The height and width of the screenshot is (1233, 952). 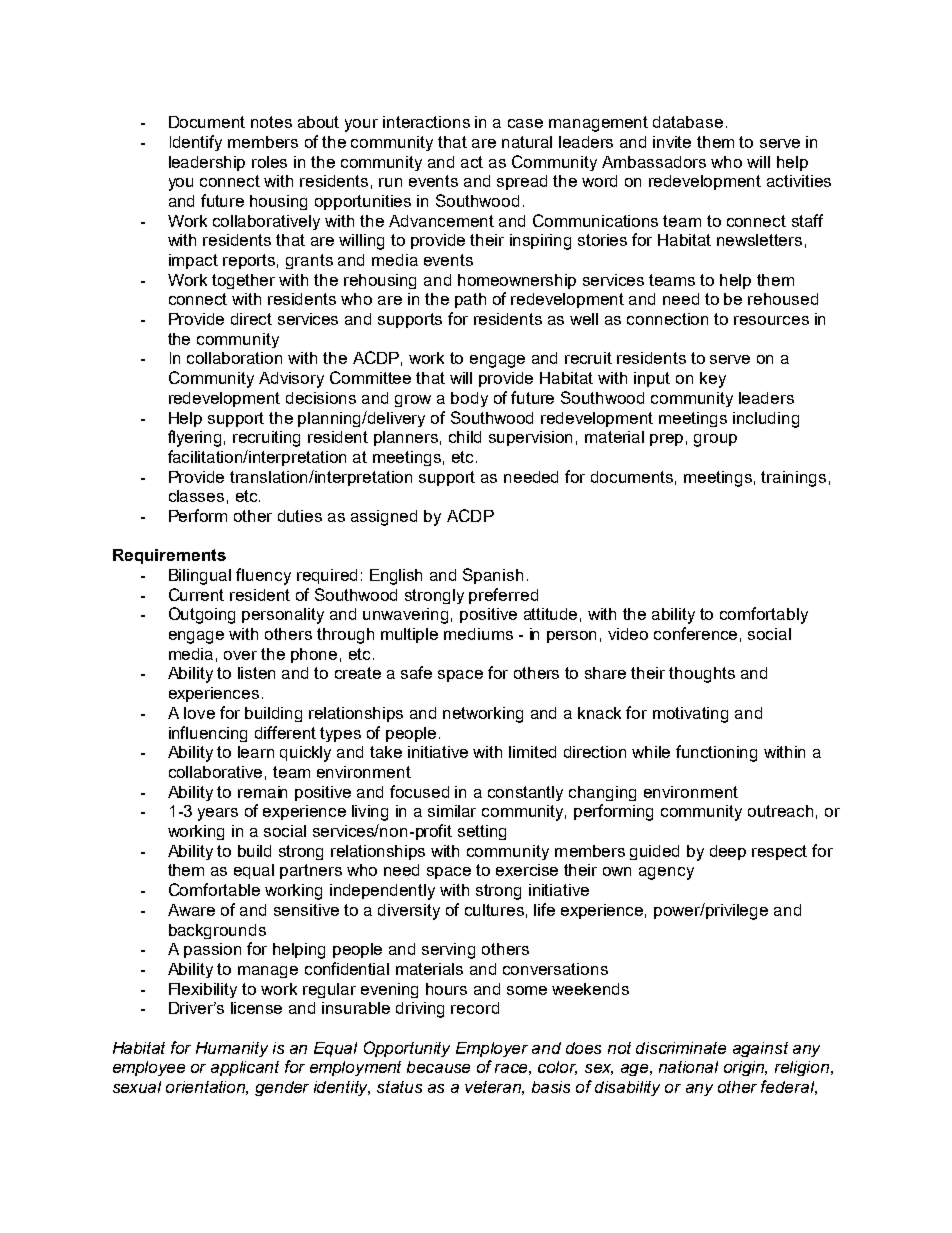 What do you see at coordinates (728, 852) in the screenshot?
I see `deep` at bounding box center [728, 852].
